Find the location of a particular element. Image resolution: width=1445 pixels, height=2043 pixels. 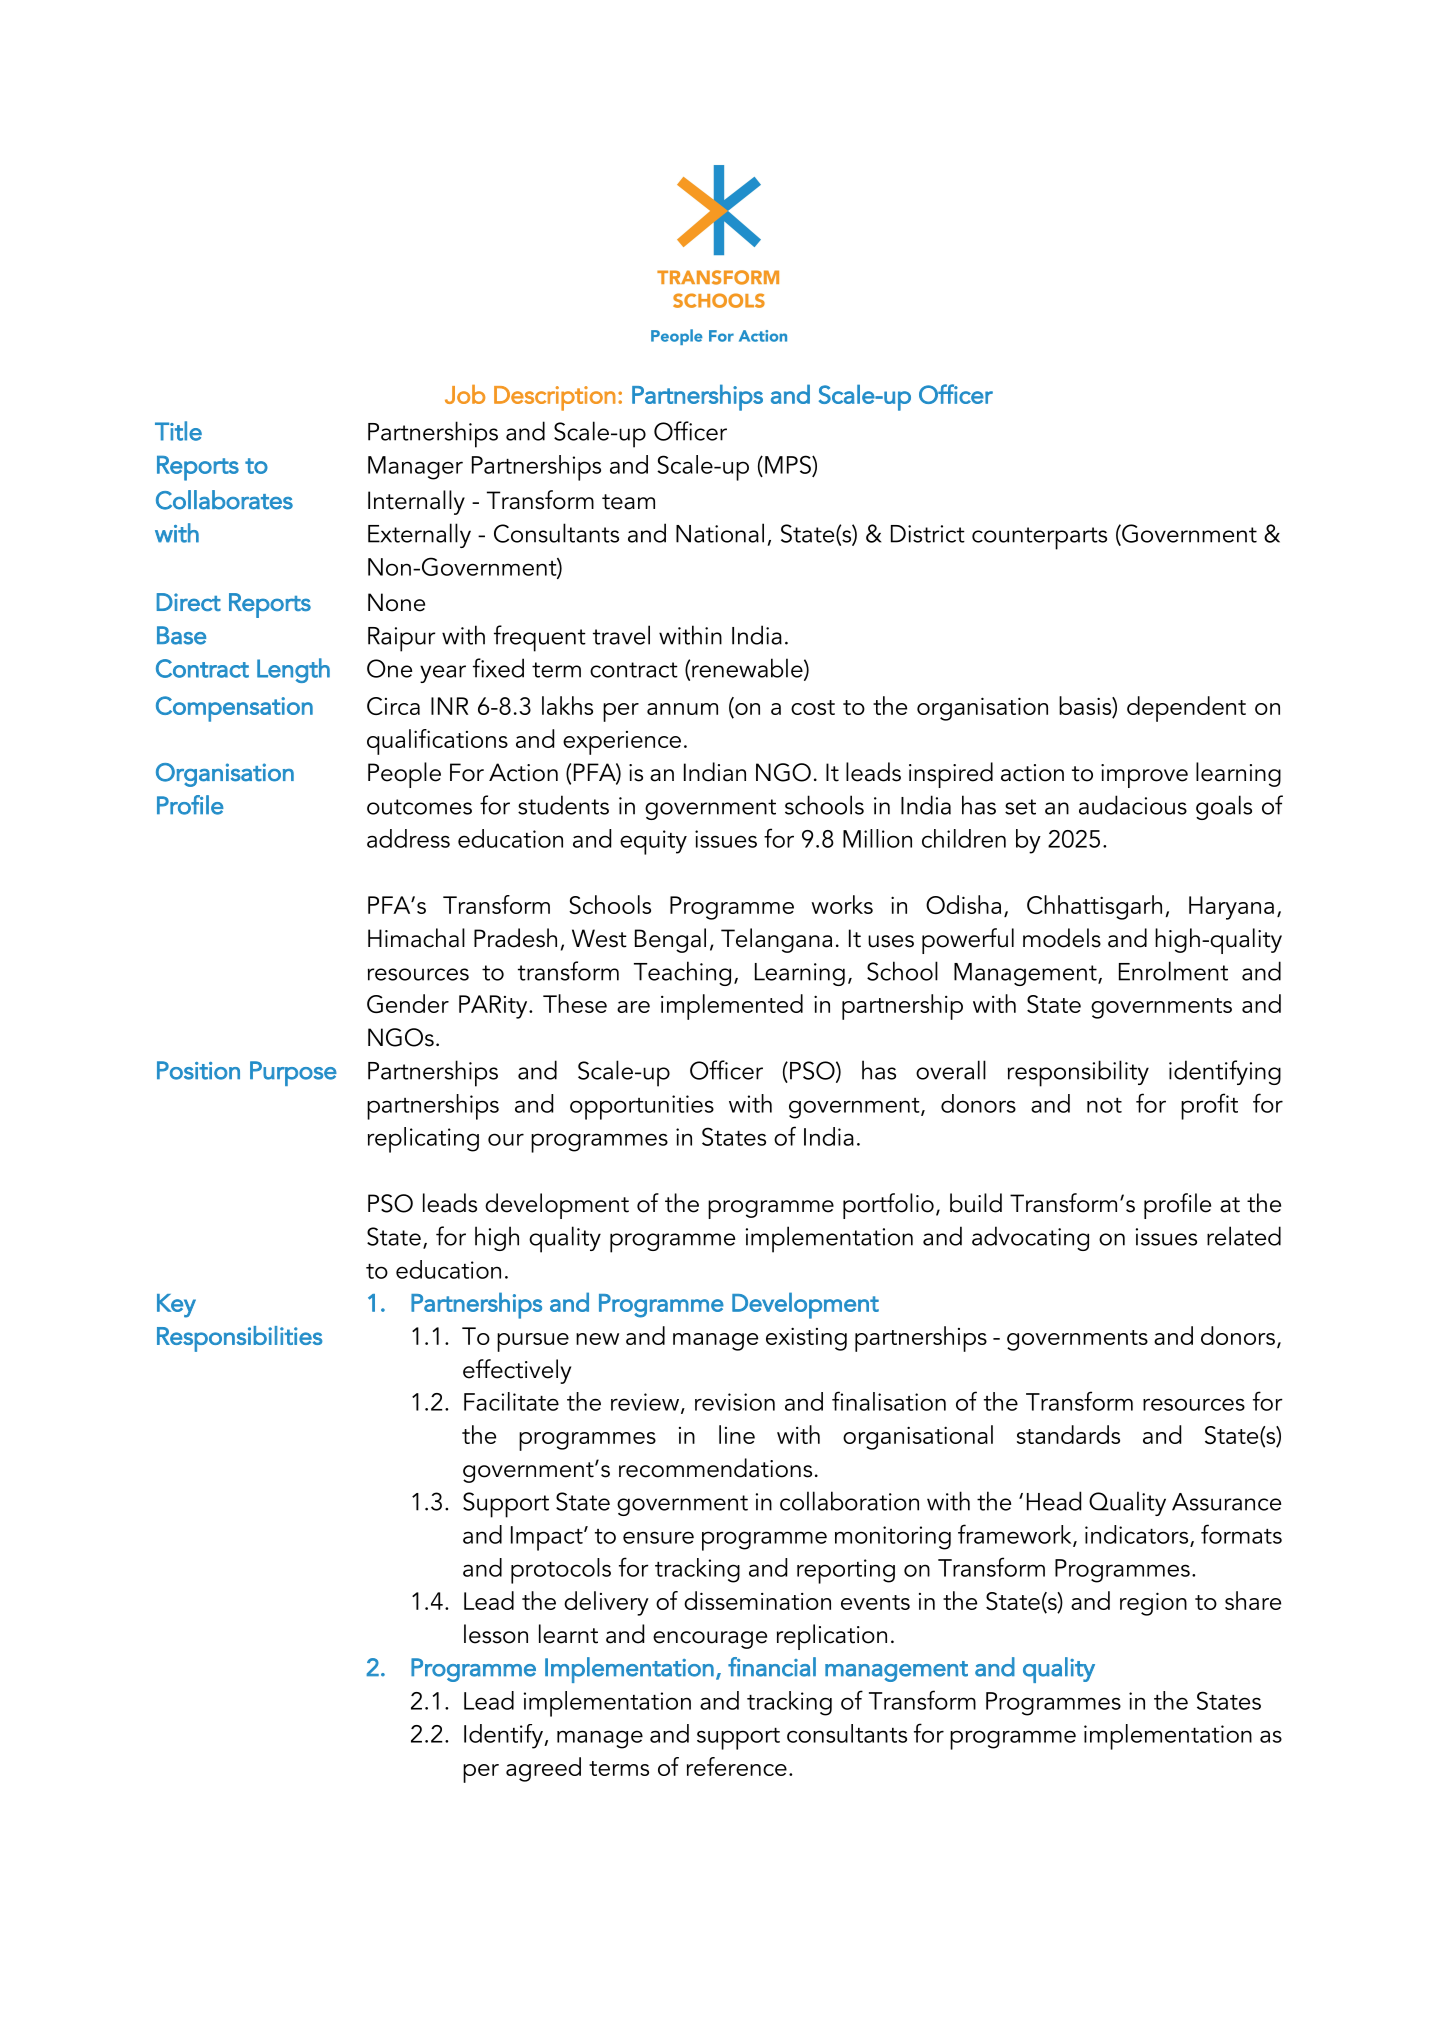

region is located at coordinates (1153, 1604).
